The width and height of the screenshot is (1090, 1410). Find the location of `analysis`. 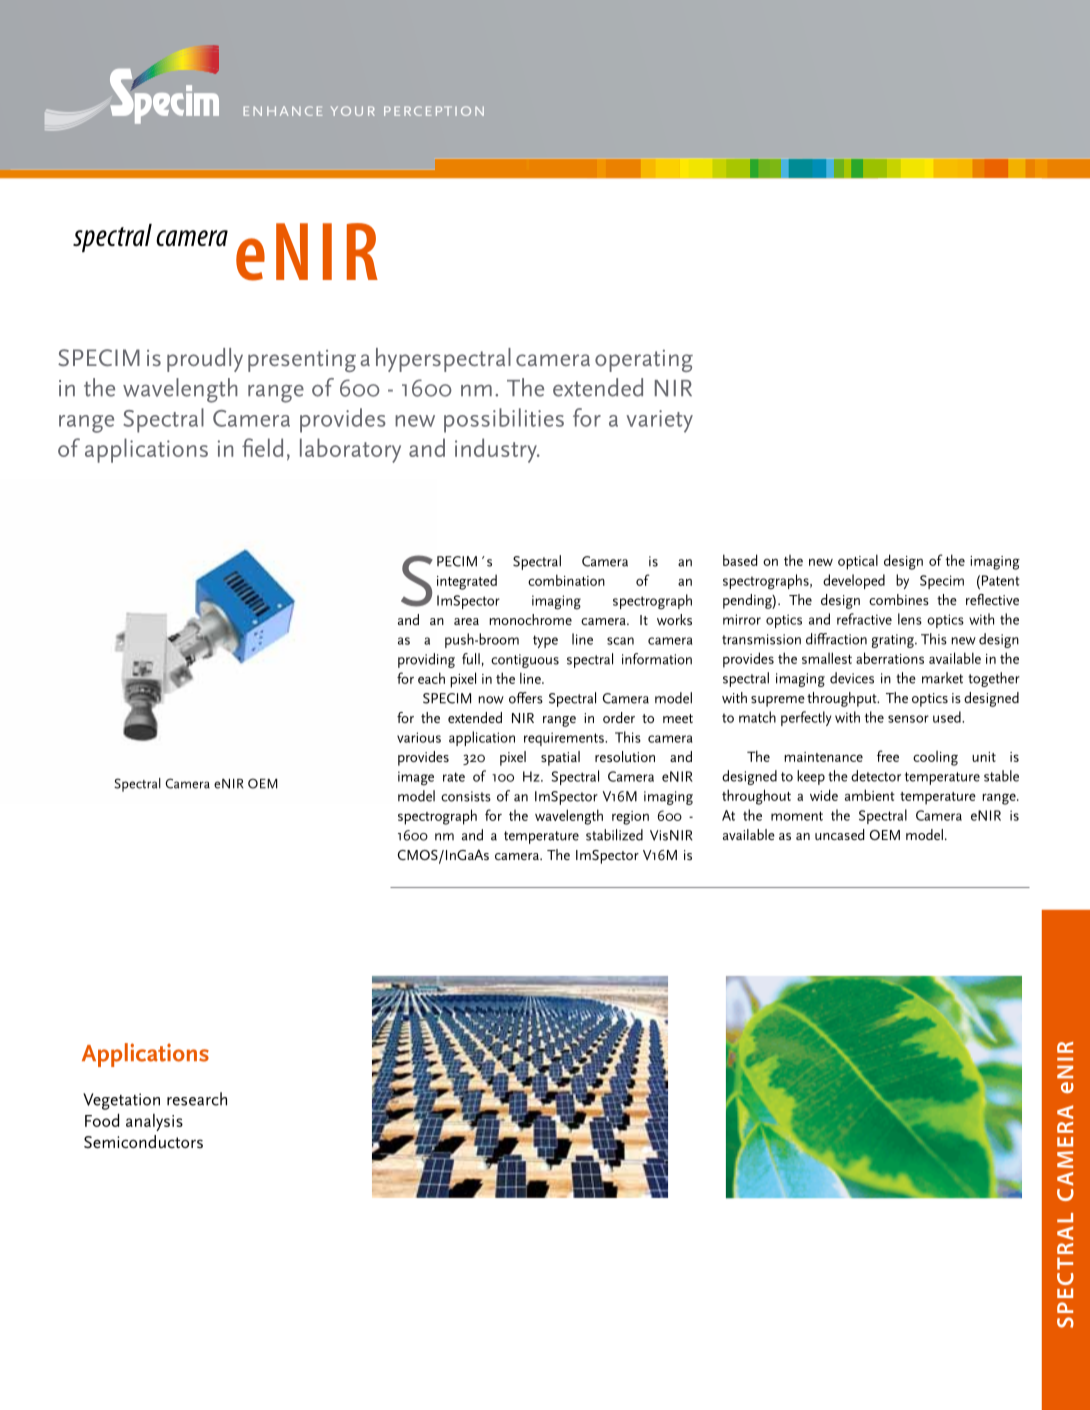

analysis is located at coordinates (154, 1122).
